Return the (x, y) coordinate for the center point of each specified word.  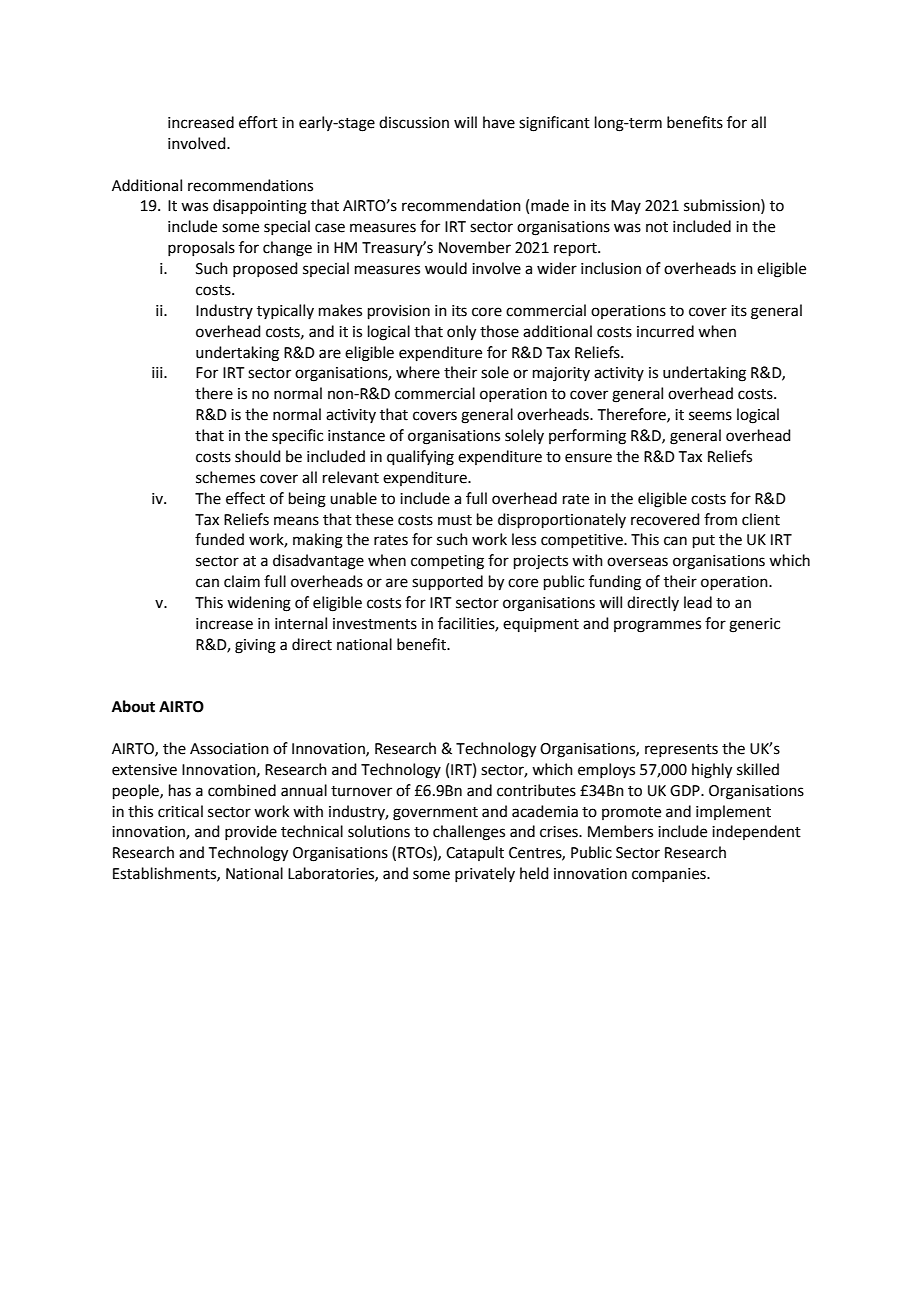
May (626, 207)
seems (710, 416)
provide (251, 832)
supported (447, 582)
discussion (414, 122)
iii (158, 372)
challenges (469, 833)
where (418, 372)
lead (698, 602)
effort (258, 122)
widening (259, 604)
